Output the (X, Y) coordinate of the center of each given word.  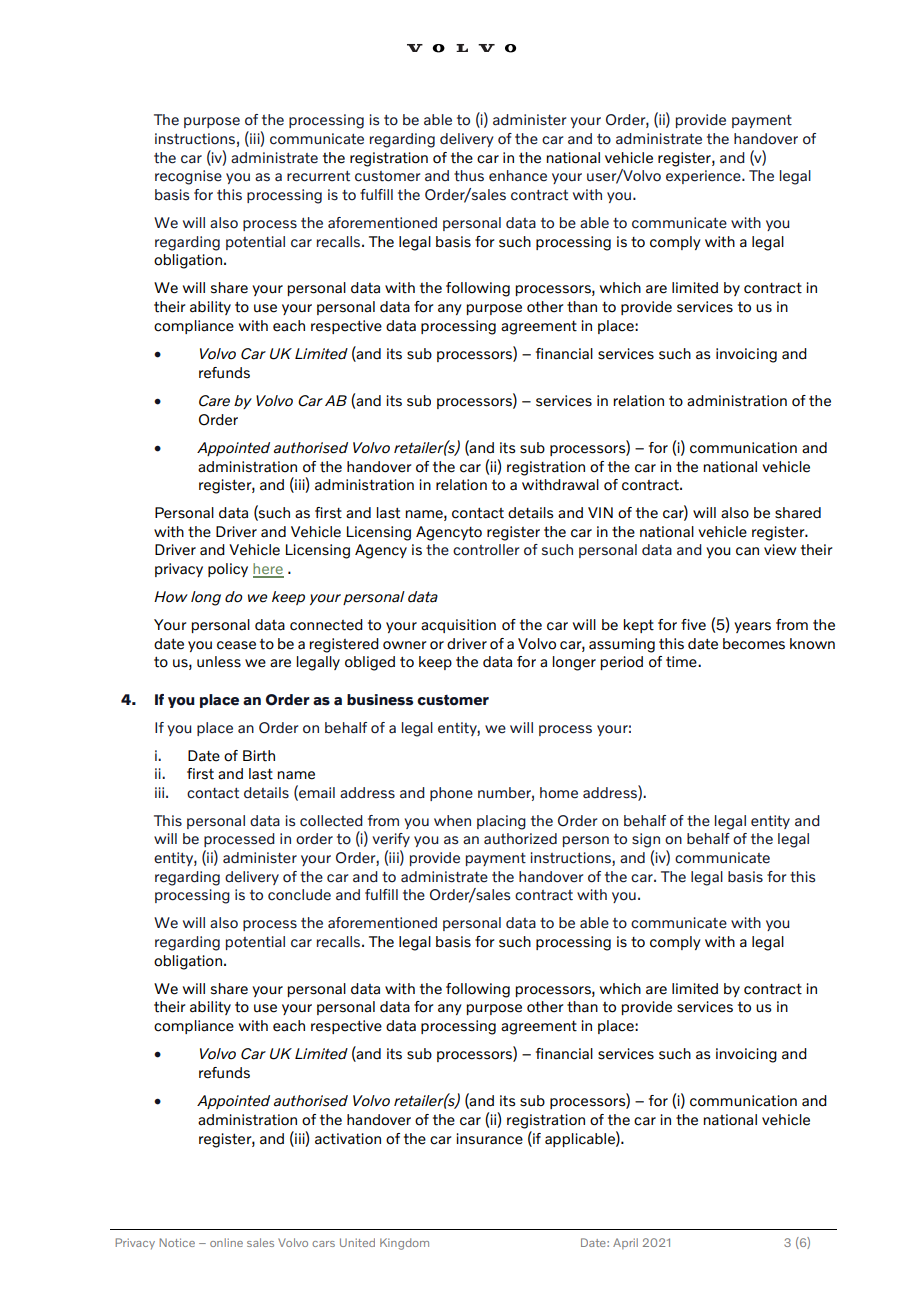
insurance (489, 1139)
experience (704, 177)
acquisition (458, 626)
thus (469, 176)
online (226, 1242)
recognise (188, 177)
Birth (259, 756)
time (682, 662)
